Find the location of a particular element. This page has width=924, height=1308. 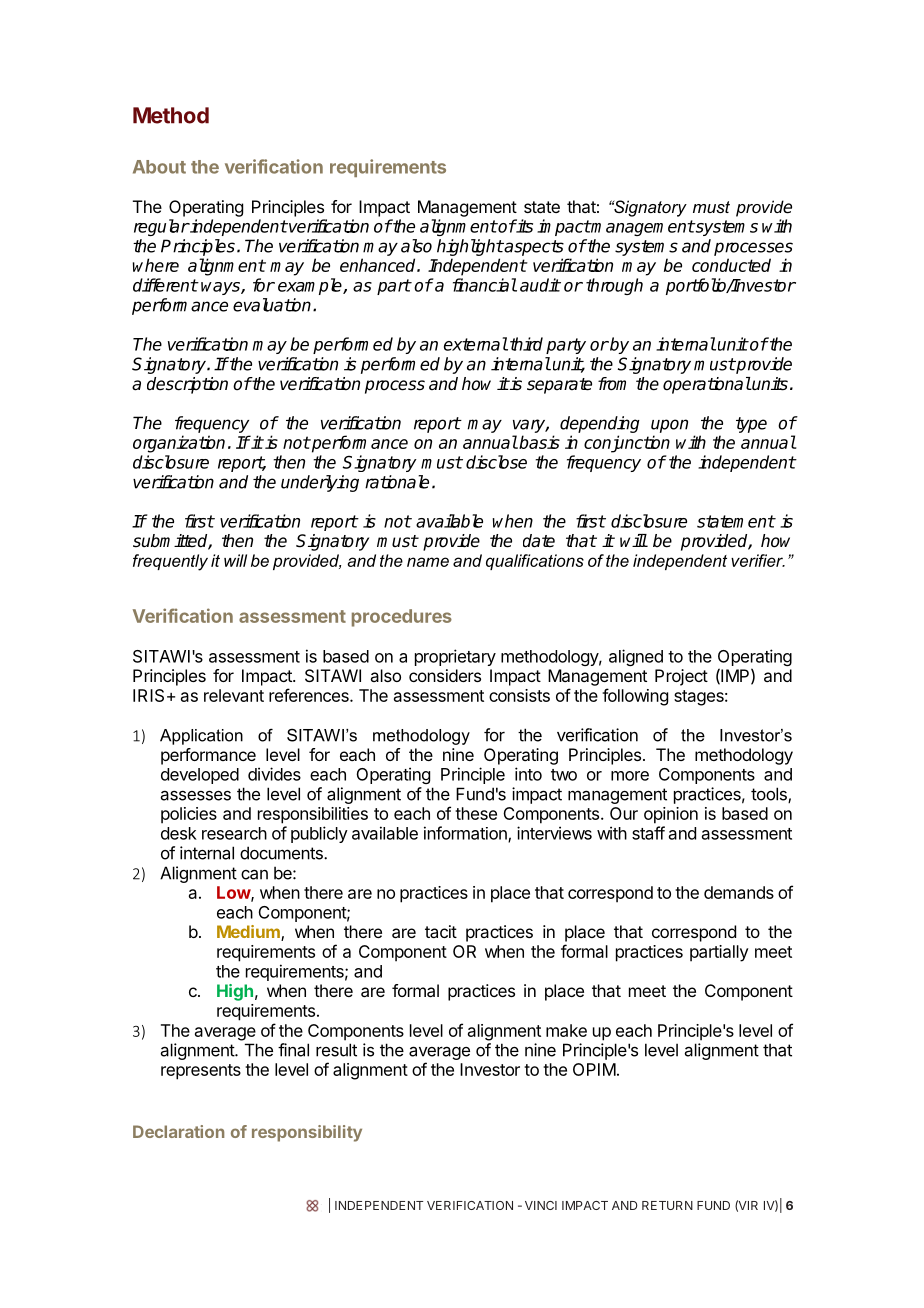

tacit is located at coordinates (441, 931).
